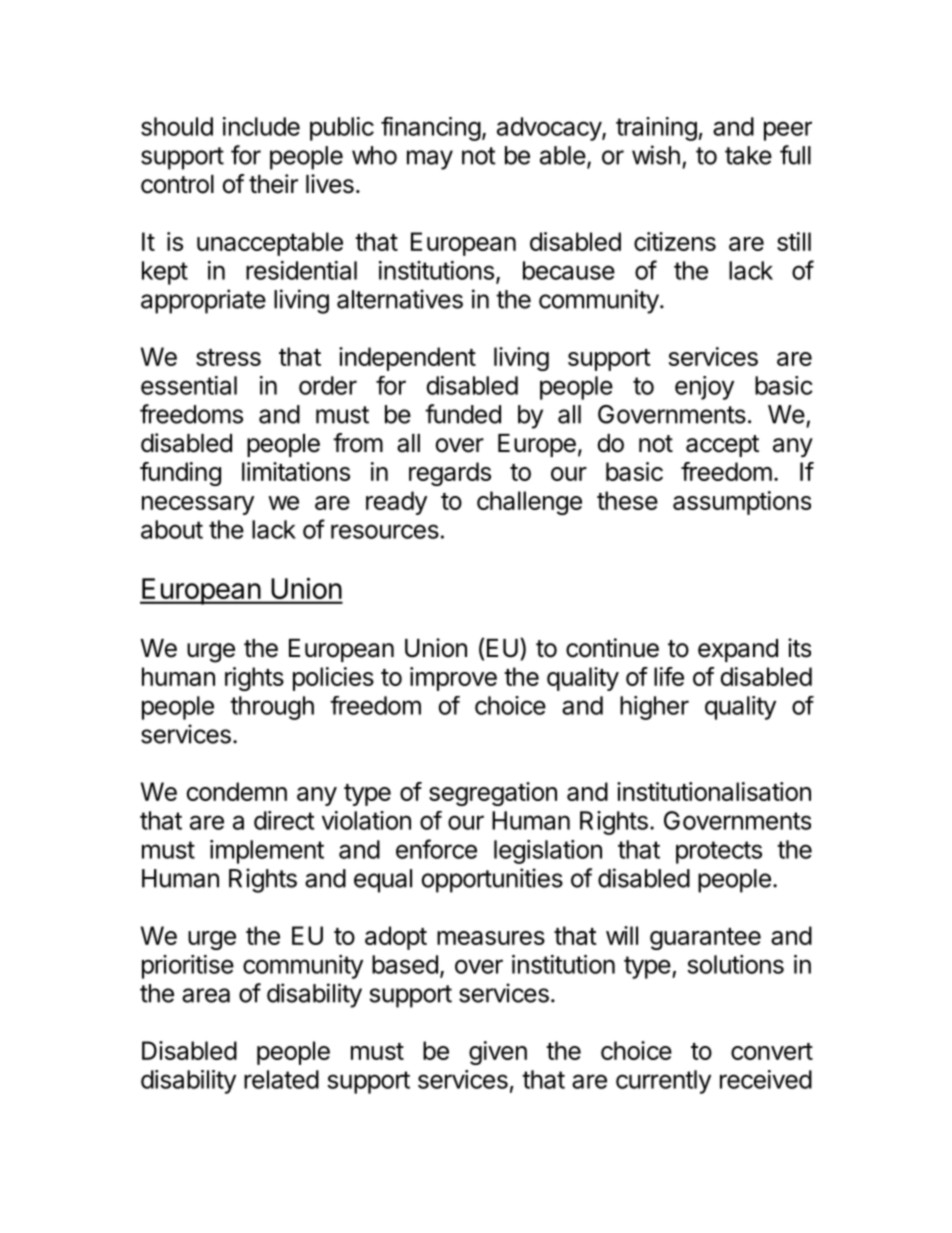  What do you see at coordinates (738, 650) in the screenshot?
I see `expand` at bounding box center [738, 650].
